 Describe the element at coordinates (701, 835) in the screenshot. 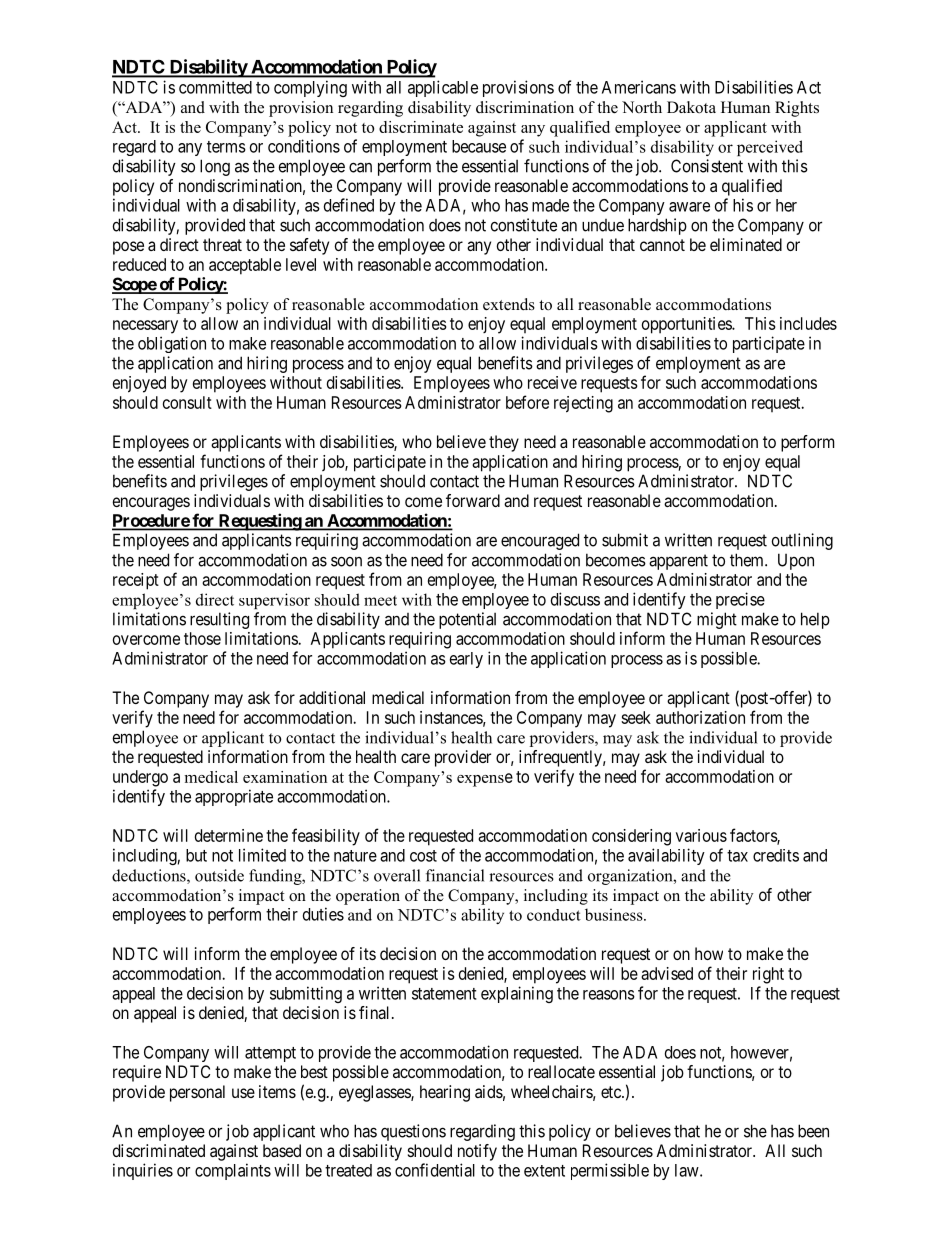

I see `various` at that location.
